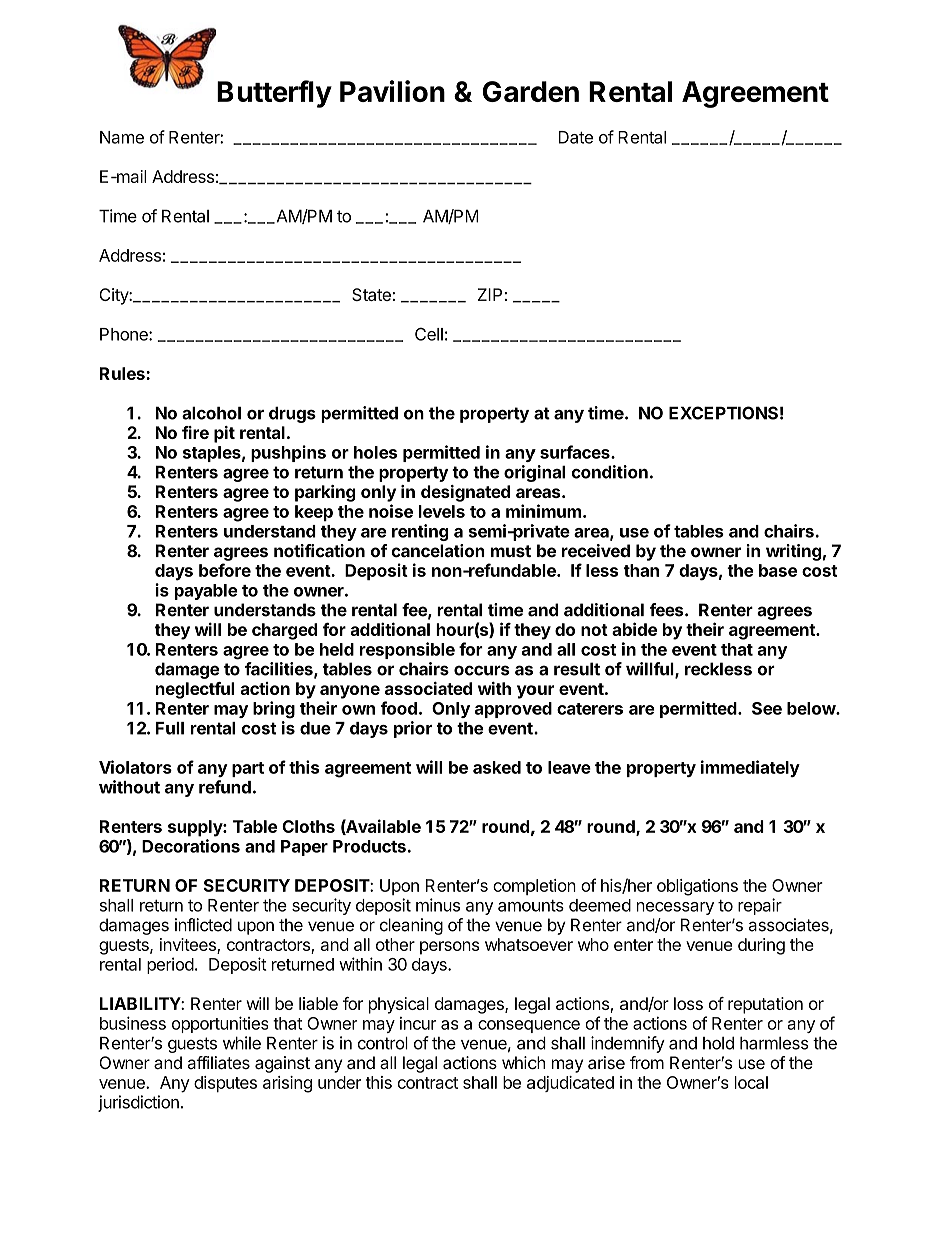 The height and width of the screenshot is (1233, 952). What do you see at coordinates (417, 551) in the screenshot?
I see `cancel` at bounding box center [417, 551].
